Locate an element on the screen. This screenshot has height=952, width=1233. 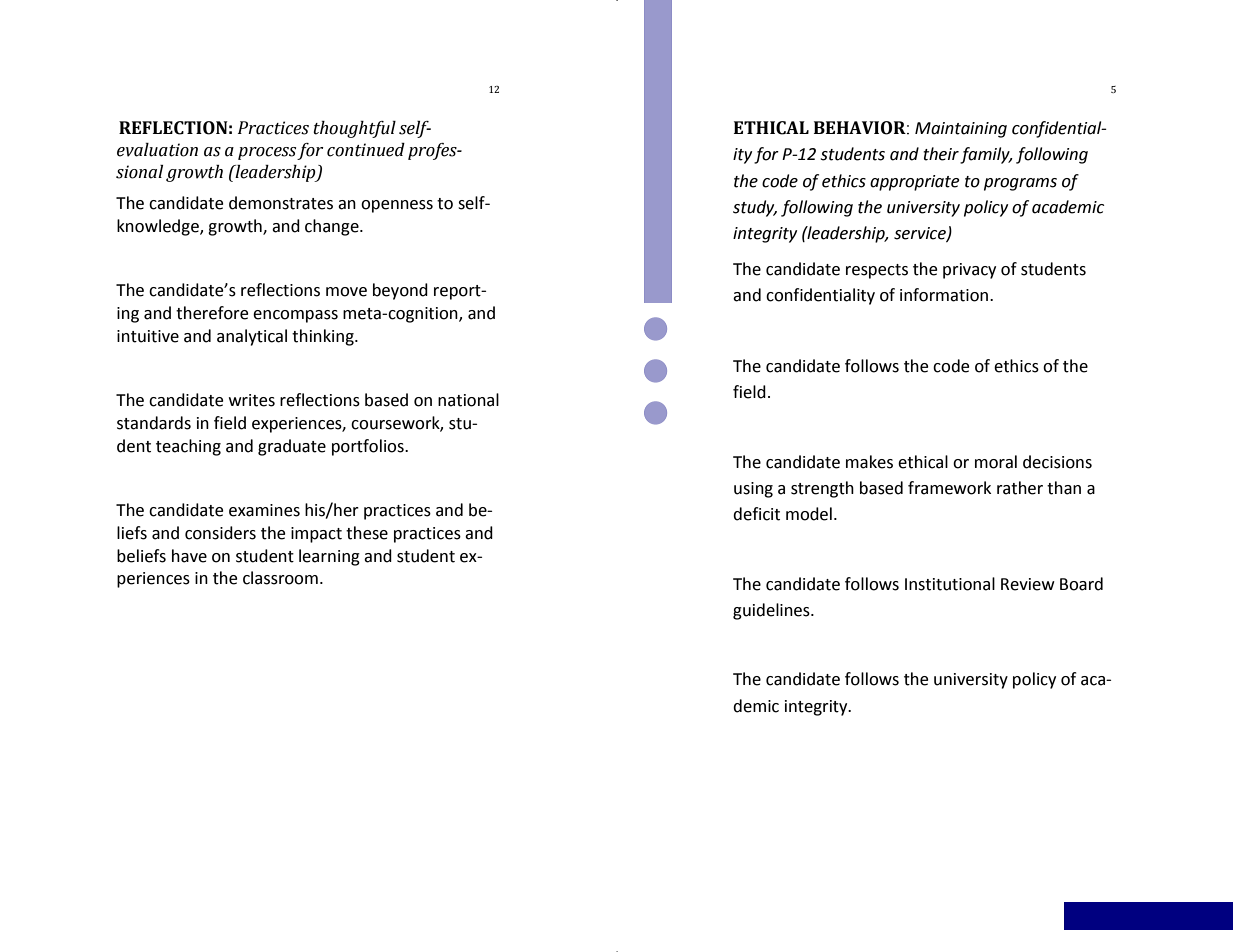
guidelines is located at coordinates (772, 611).
